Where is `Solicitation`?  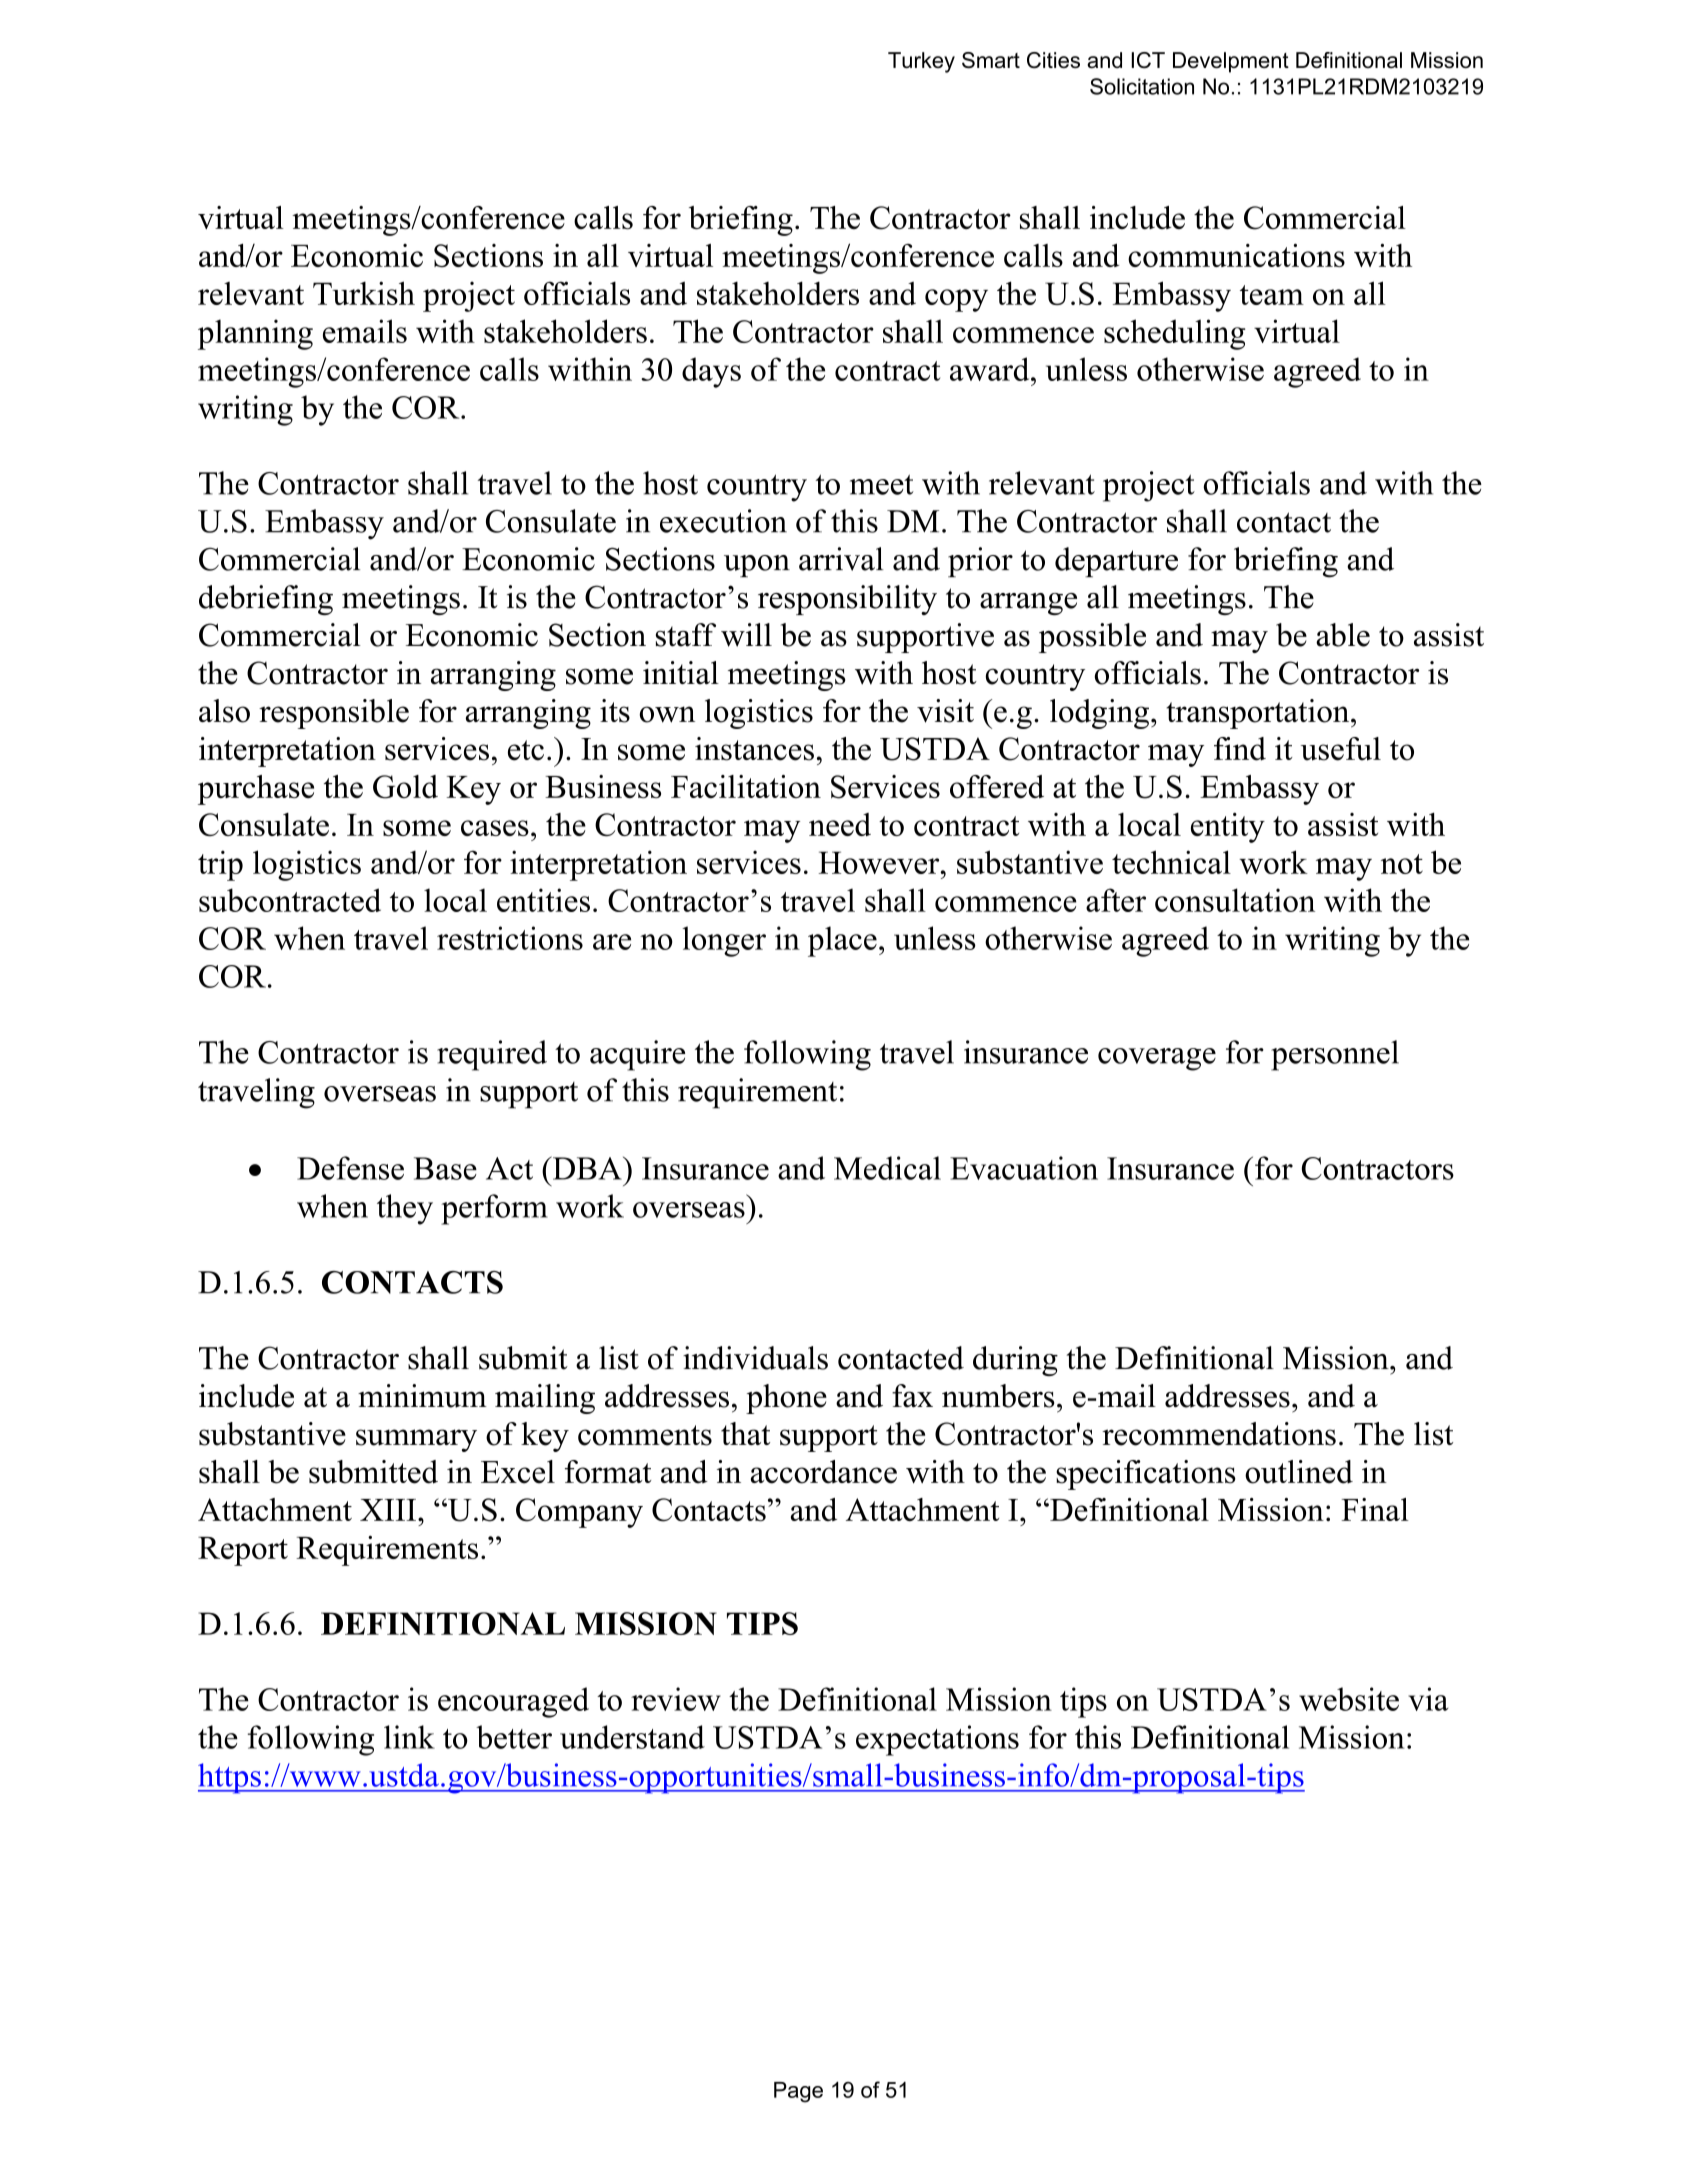 Solicitation is located at coordinates (1142, 86).
